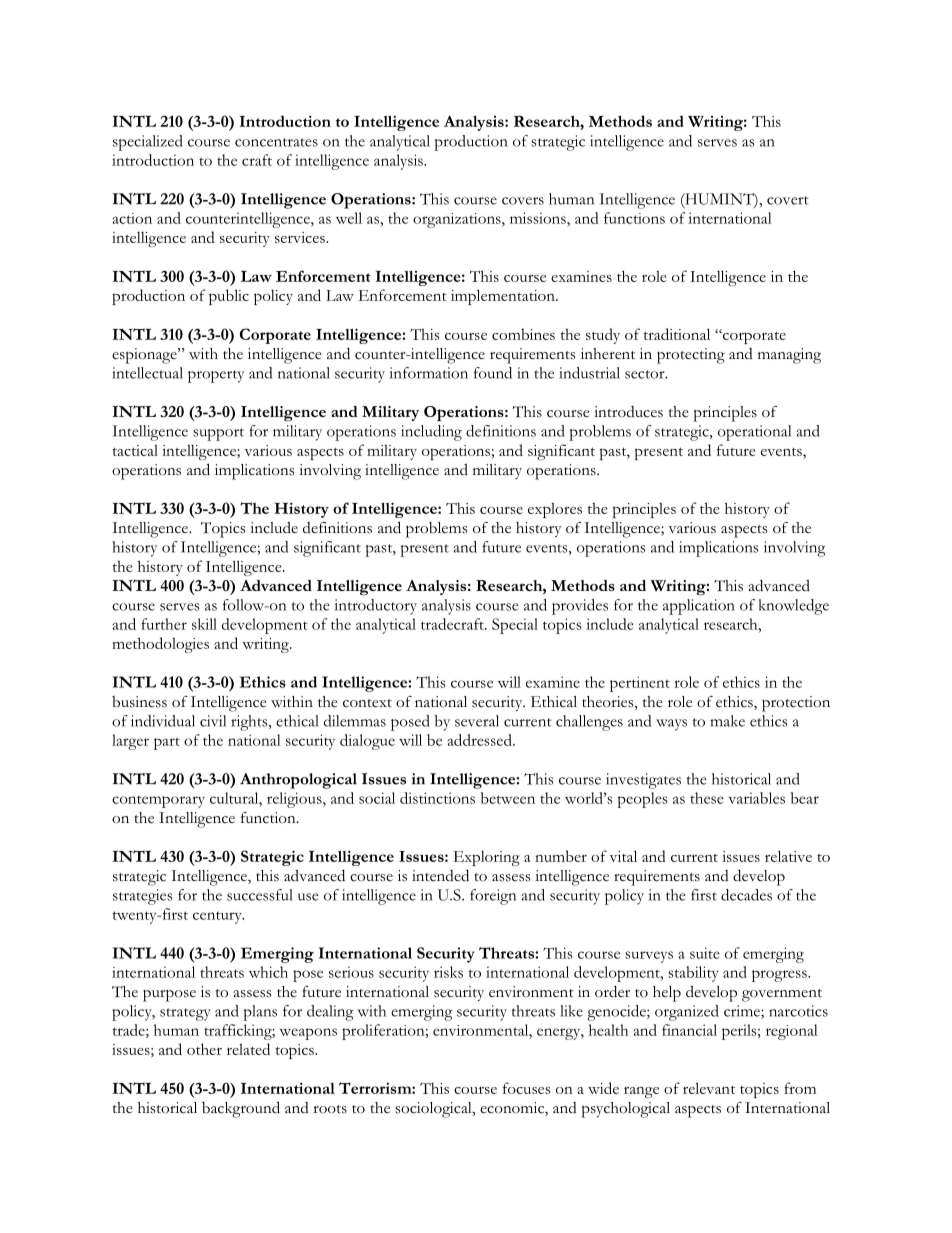 This screenshot has width=952, height=1233. Describe the element at coordinates (493, 373) in the screenshot. I see `found` at that location.
